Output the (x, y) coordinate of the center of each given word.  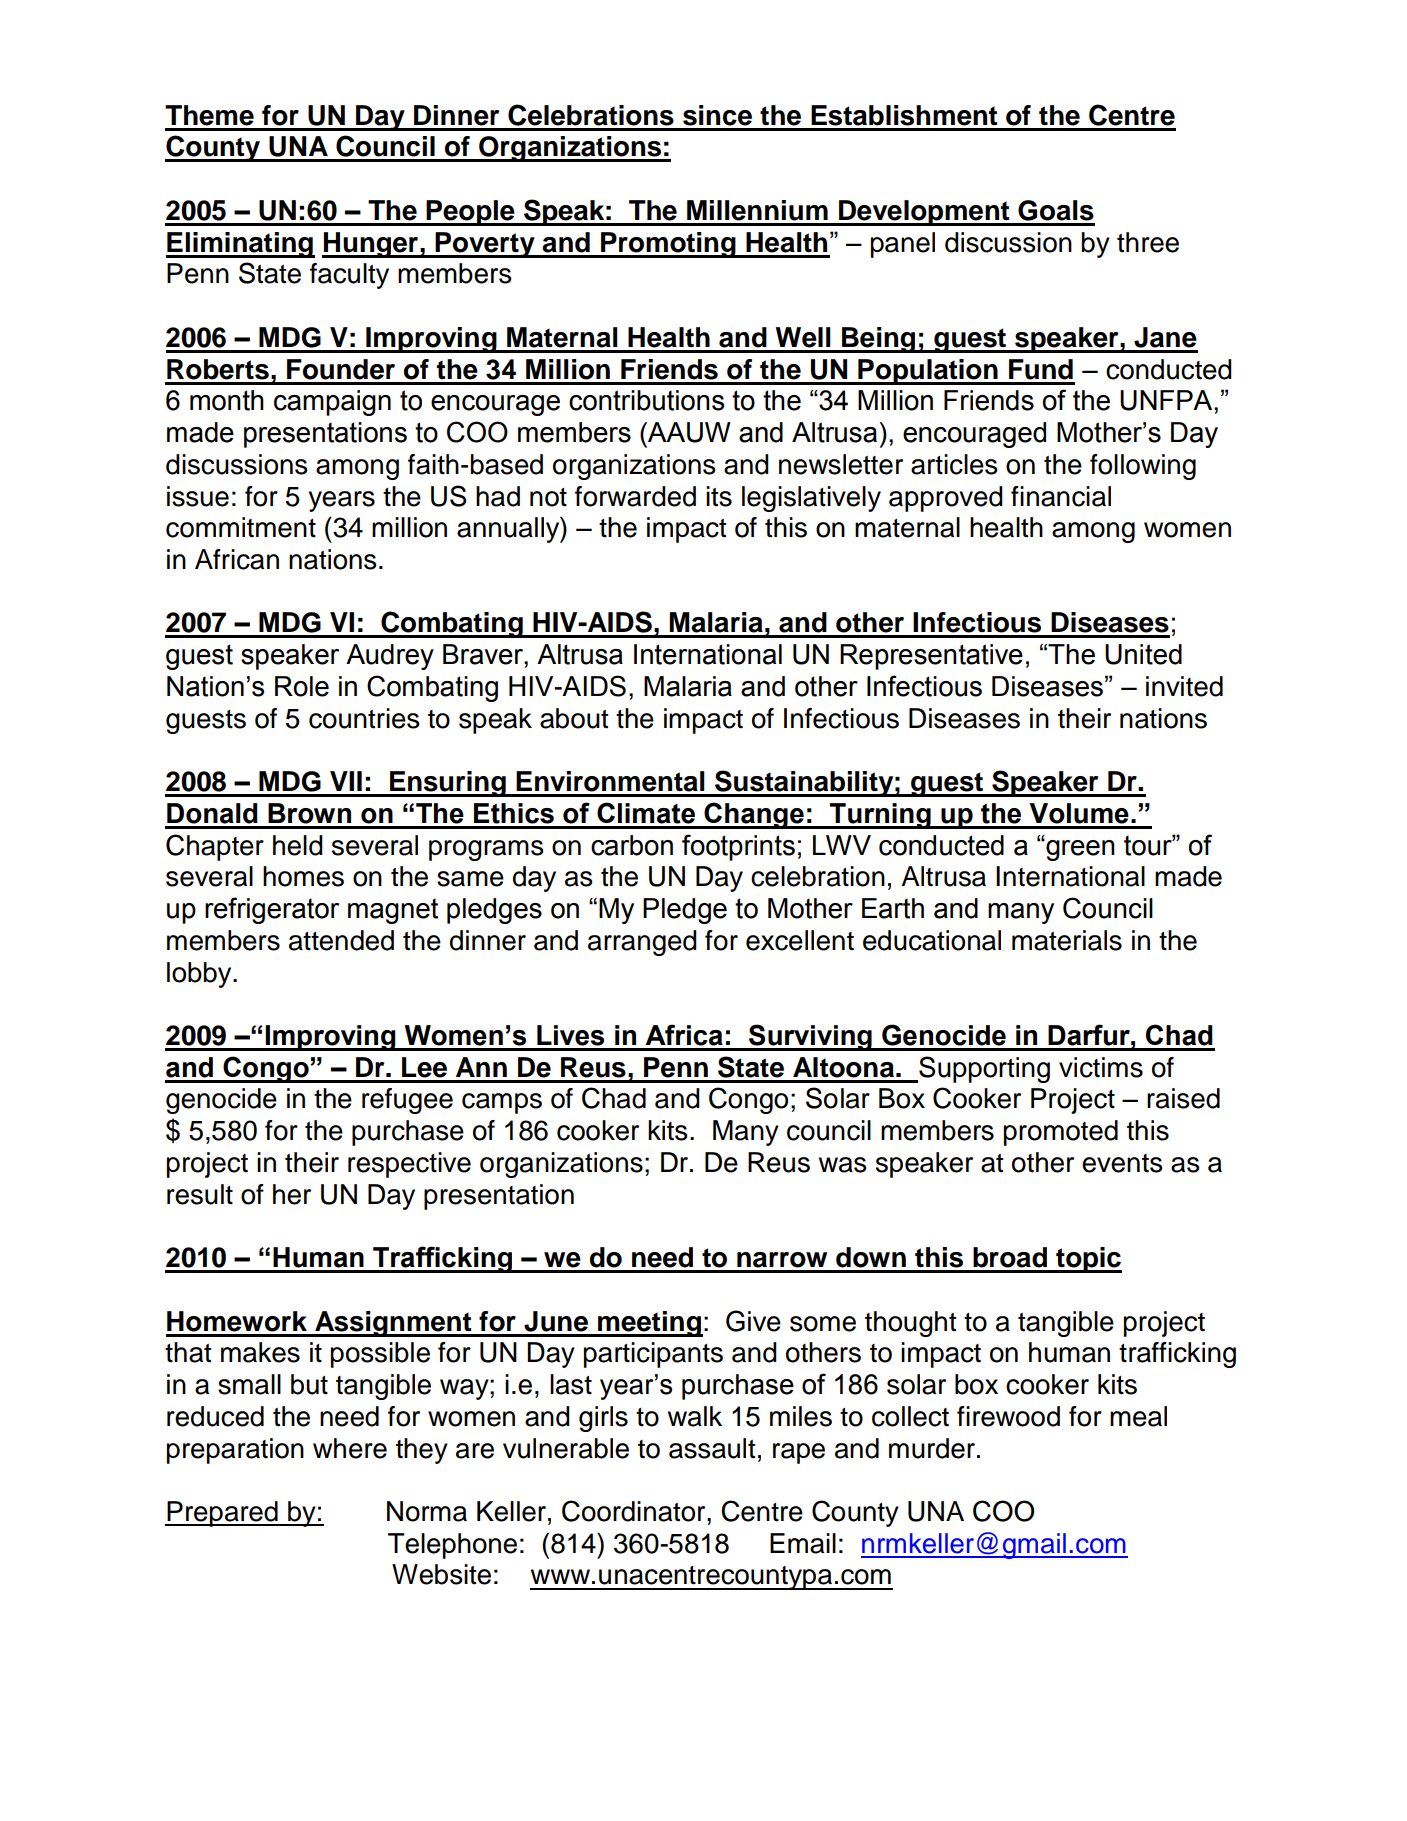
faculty (349, 276)
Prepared (222, 1514)
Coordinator (635, 1511)
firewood (1008, 1416)
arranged (642, 943)
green (1079, 850)
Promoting (668, 245)
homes (303, 876)
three (1148, 242)
